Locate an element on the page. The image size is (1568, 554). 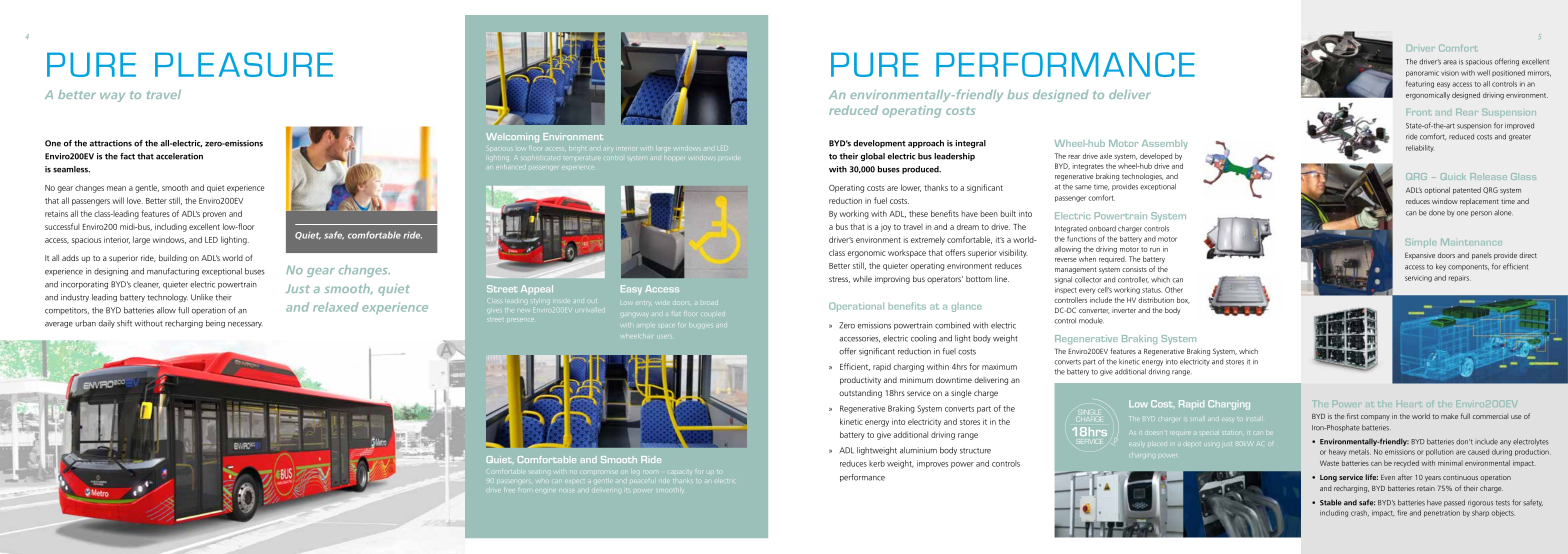
mean is located at coordinates (116, 188).
